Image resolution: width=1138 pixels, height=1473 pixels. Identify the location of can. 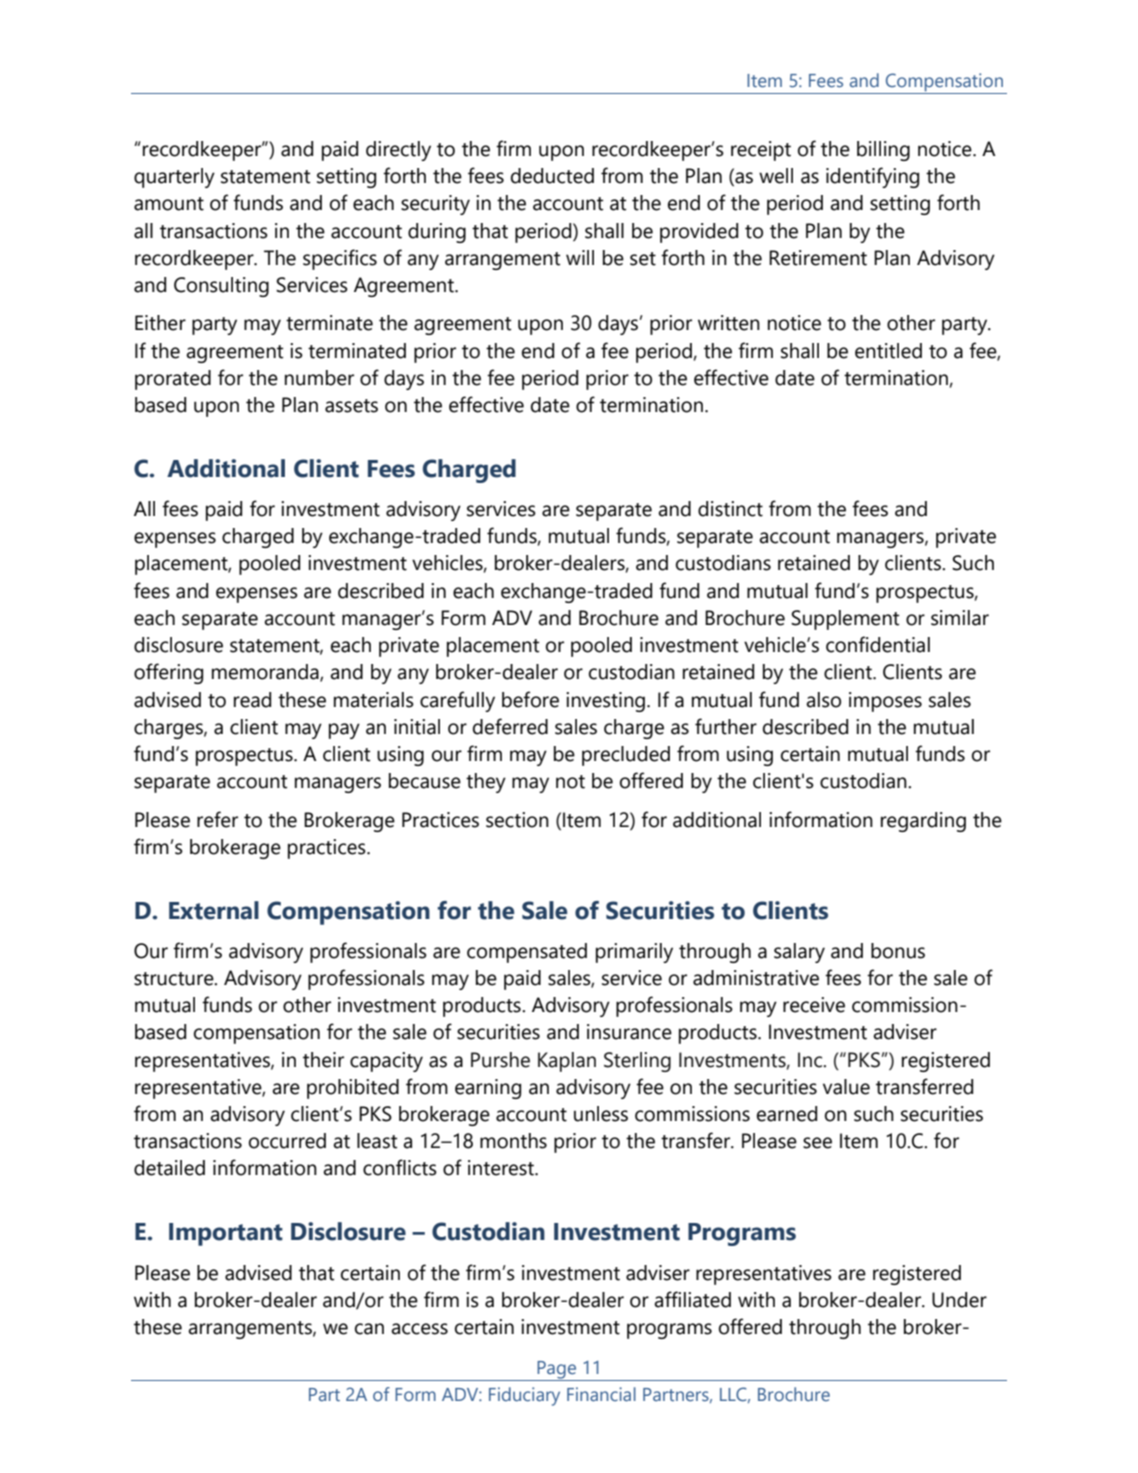
(369, 1329).
